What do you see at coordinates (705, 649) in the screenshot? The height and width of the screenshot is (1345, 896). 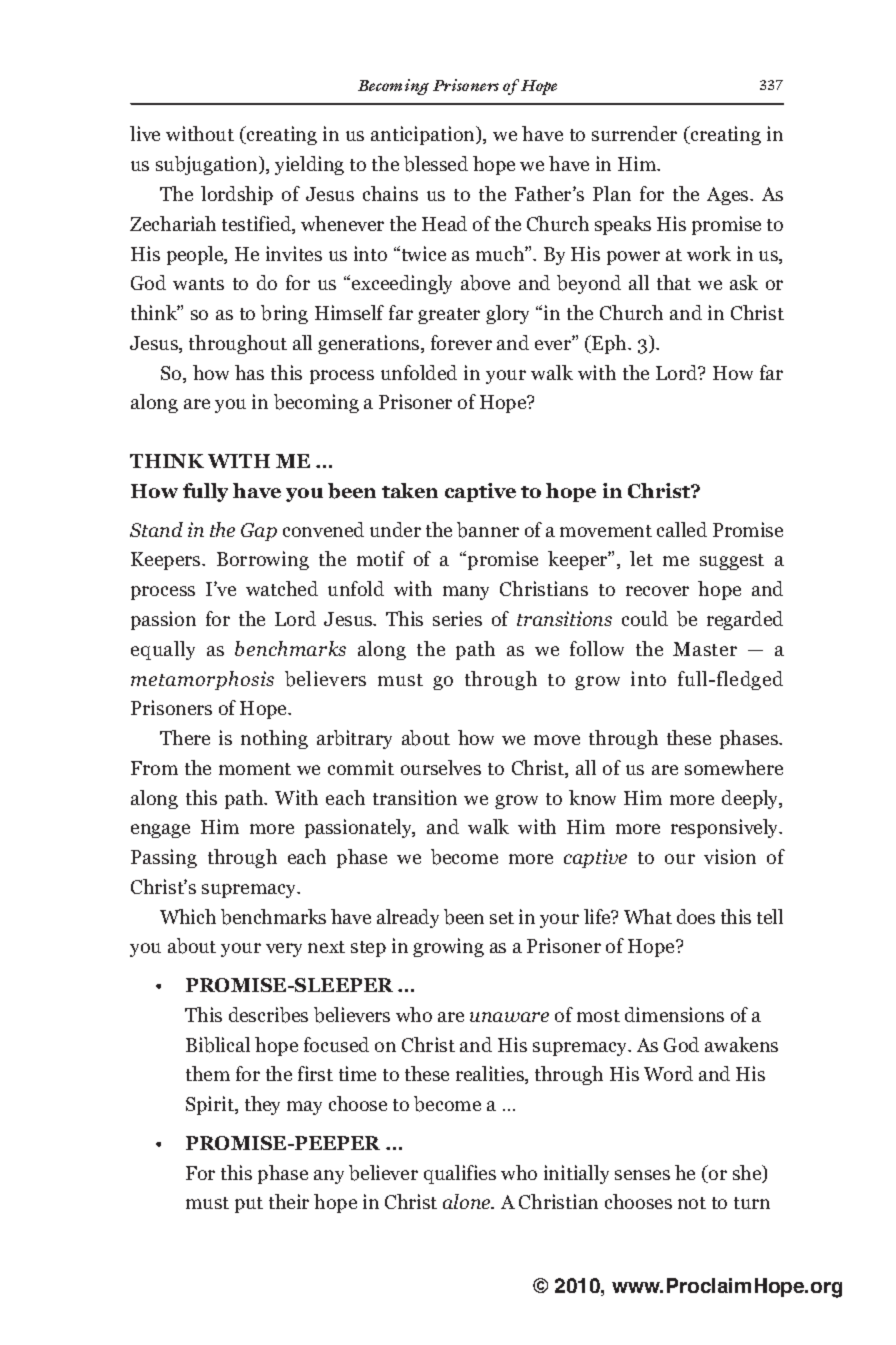 I see `Master` at bounding box center [705, 649].
